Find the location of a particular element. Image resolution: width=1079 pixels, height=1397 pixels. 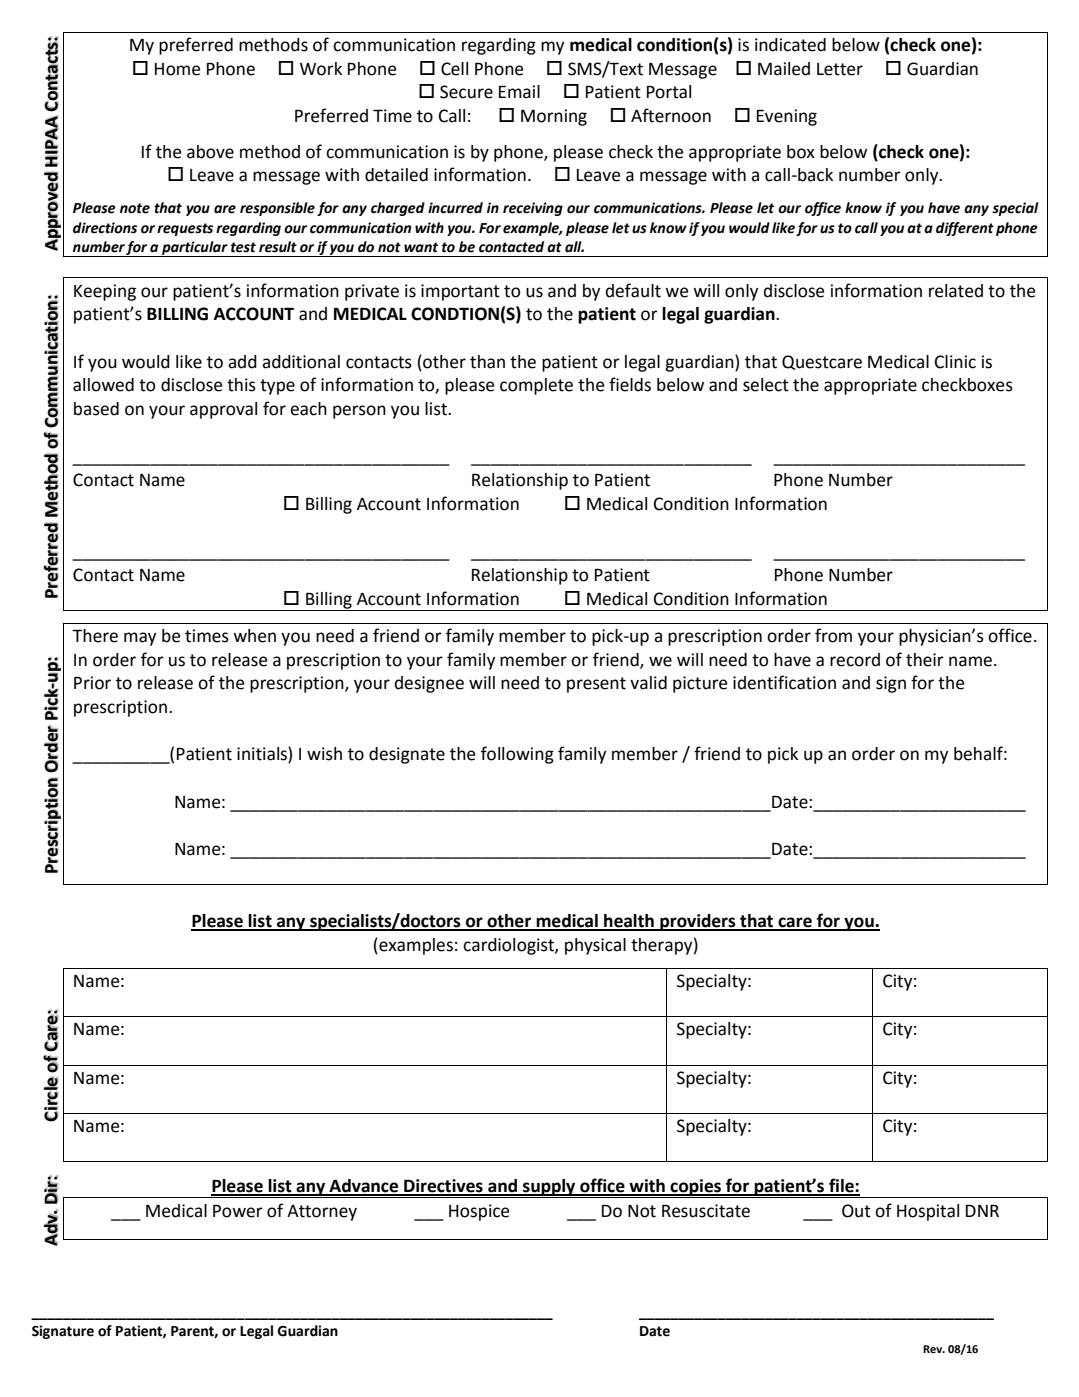

complete is located at coordinates (536, 386).
